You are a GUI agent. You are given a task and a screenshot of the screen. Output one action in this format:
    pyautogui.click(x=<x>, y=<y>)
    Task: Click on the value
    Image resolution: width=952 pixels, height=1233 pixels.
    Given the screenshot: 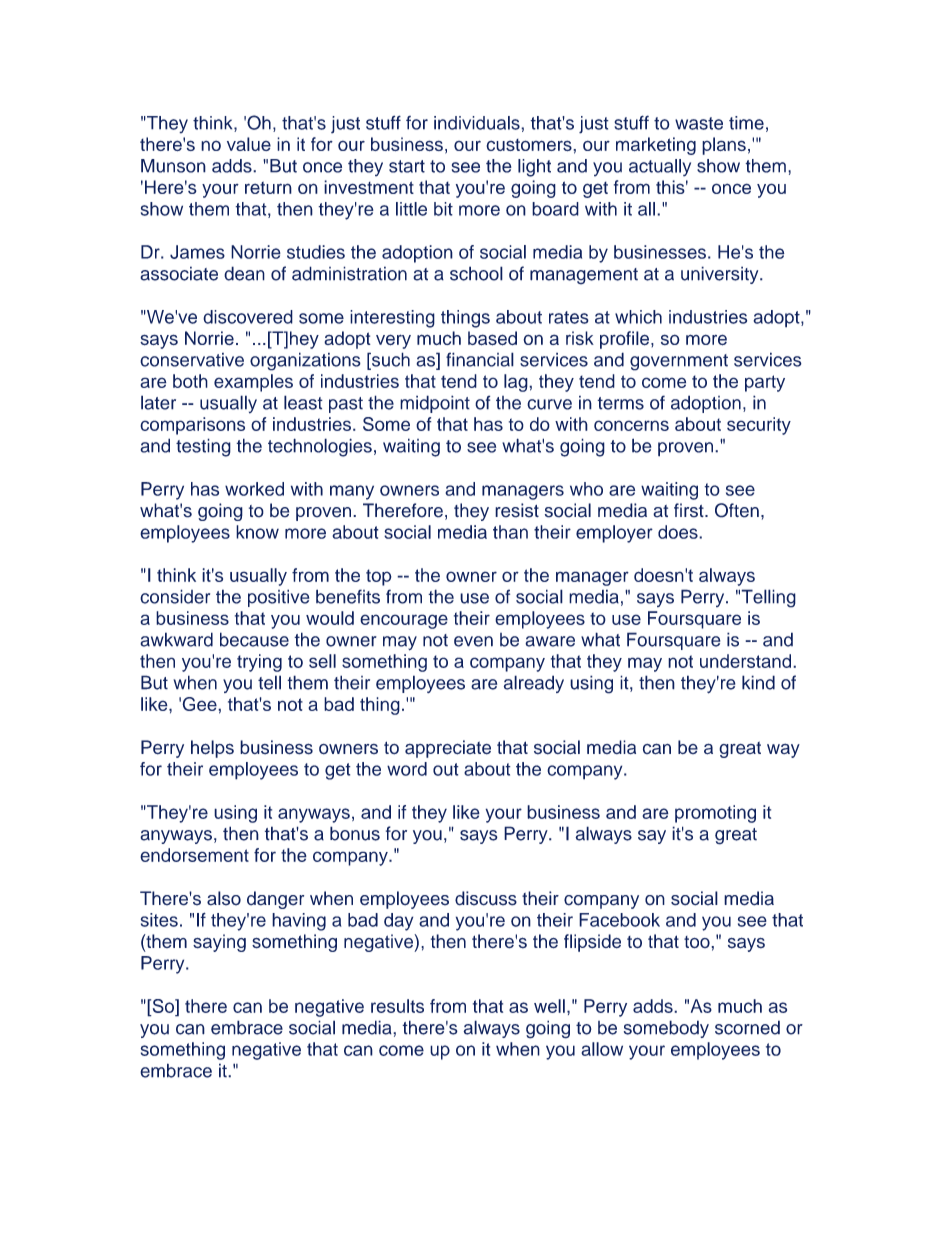 What is the action you would take?
    pyautogui.click(x=249, y=144)
